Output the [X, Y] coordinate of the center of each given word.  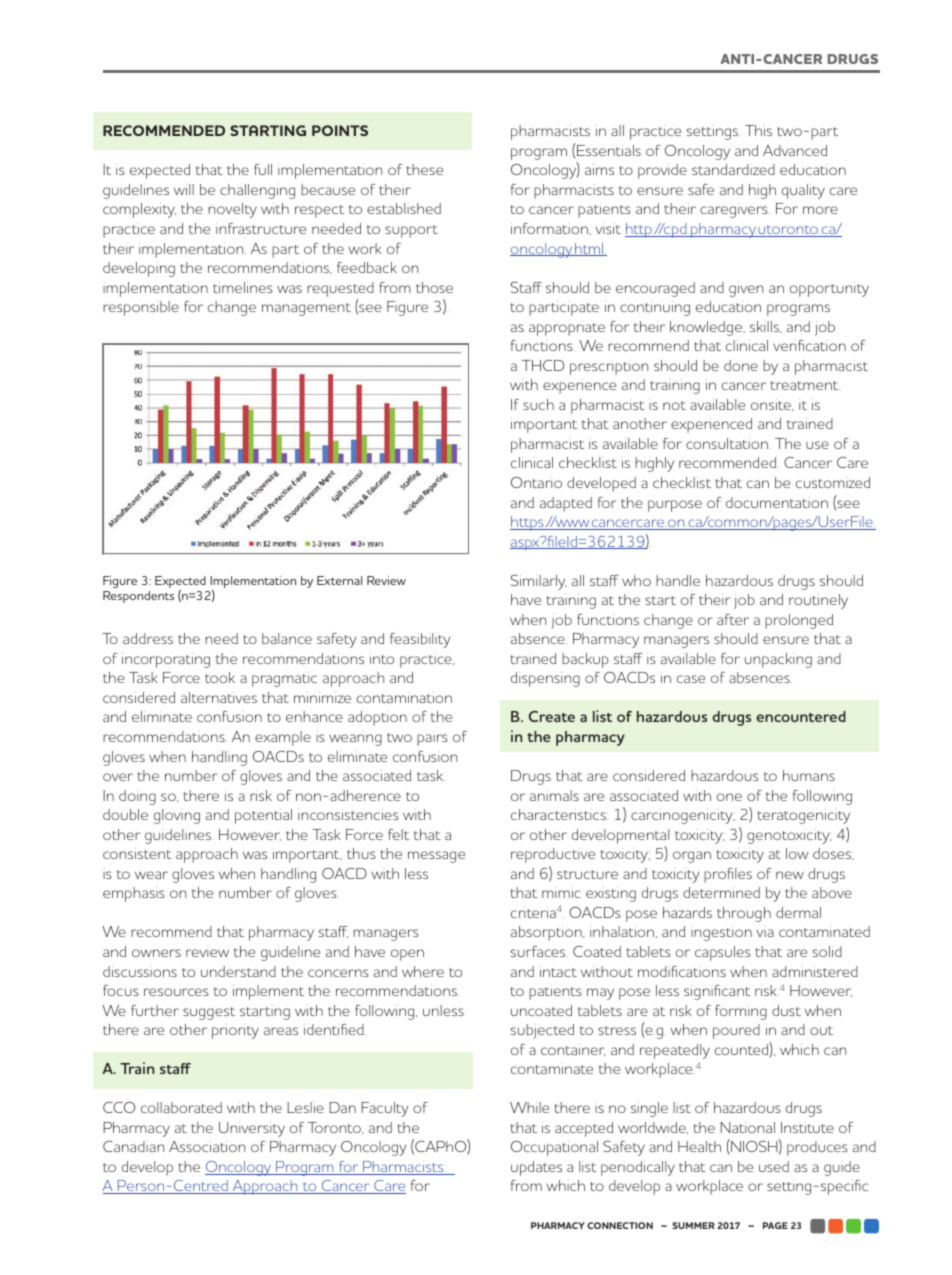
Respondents [138, 597]
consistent [137, 853]
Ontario [536, 482]
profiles [728, 875]
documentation [777, 502]
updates [536, 1168]
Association [207, 1146]
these [425, 169]
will [184, 189]
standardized [733, 169]
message [436, 857]
